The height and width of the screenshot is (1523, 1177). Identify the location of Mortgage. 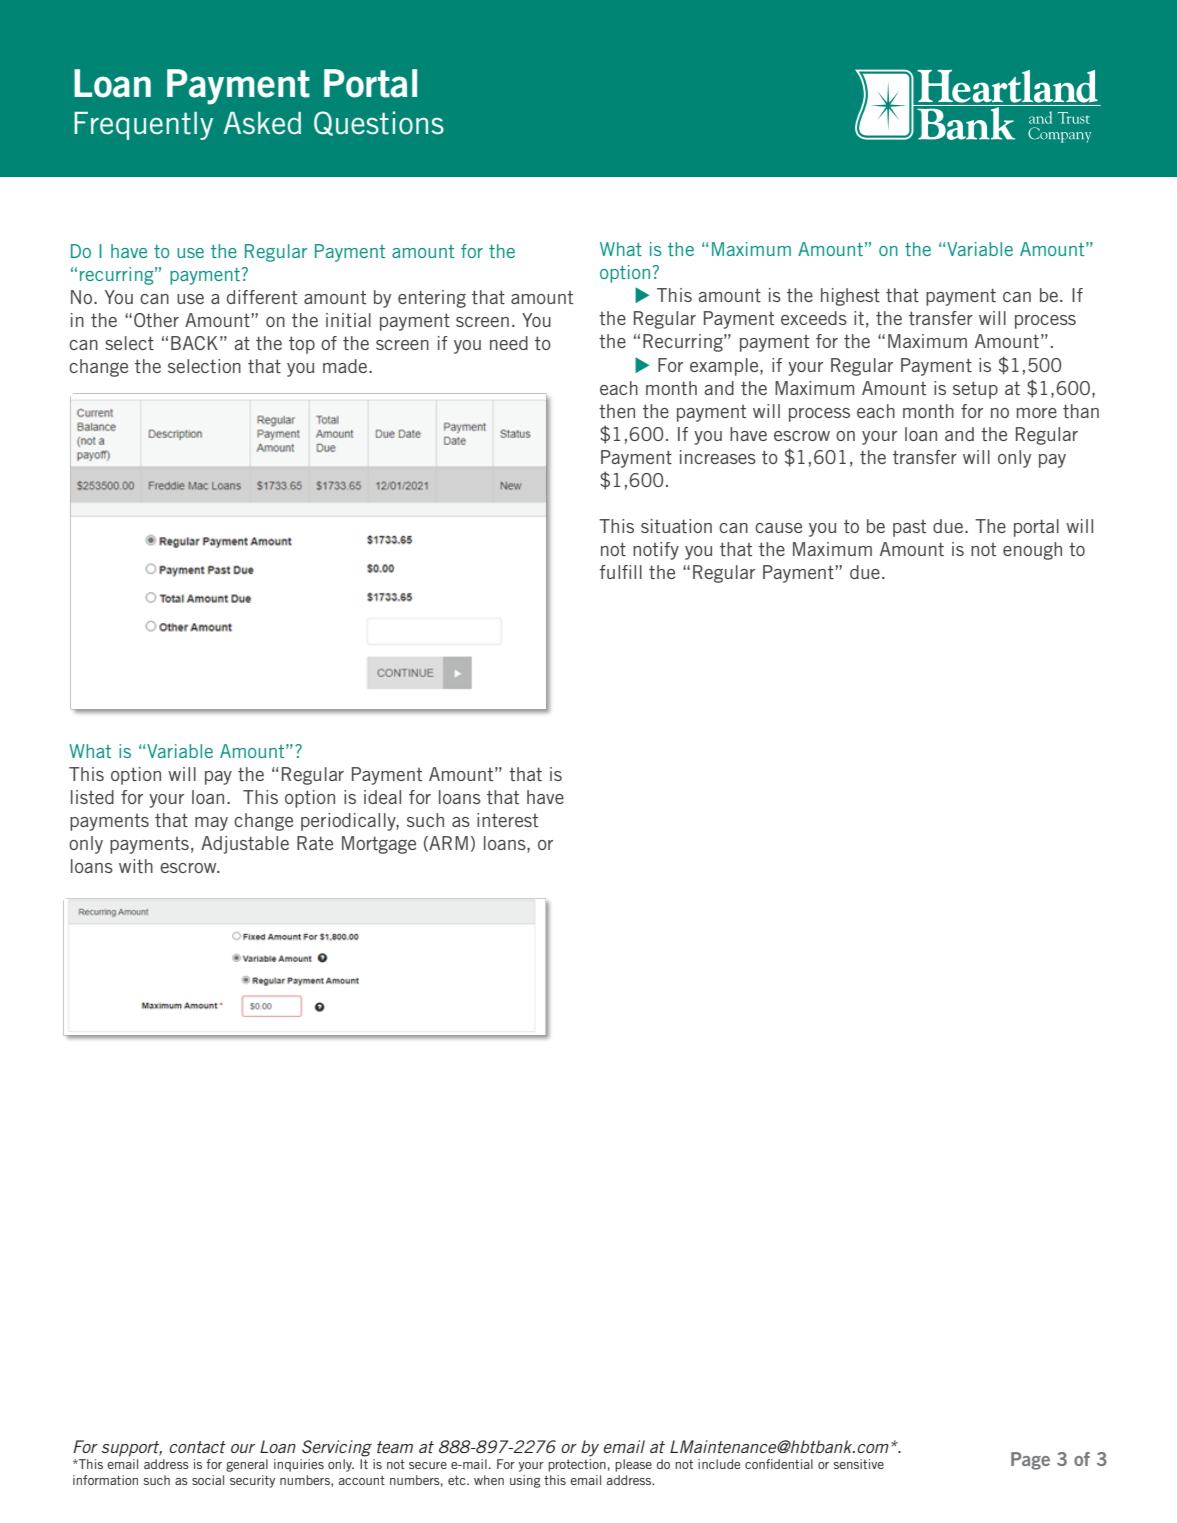
(379, 845).
